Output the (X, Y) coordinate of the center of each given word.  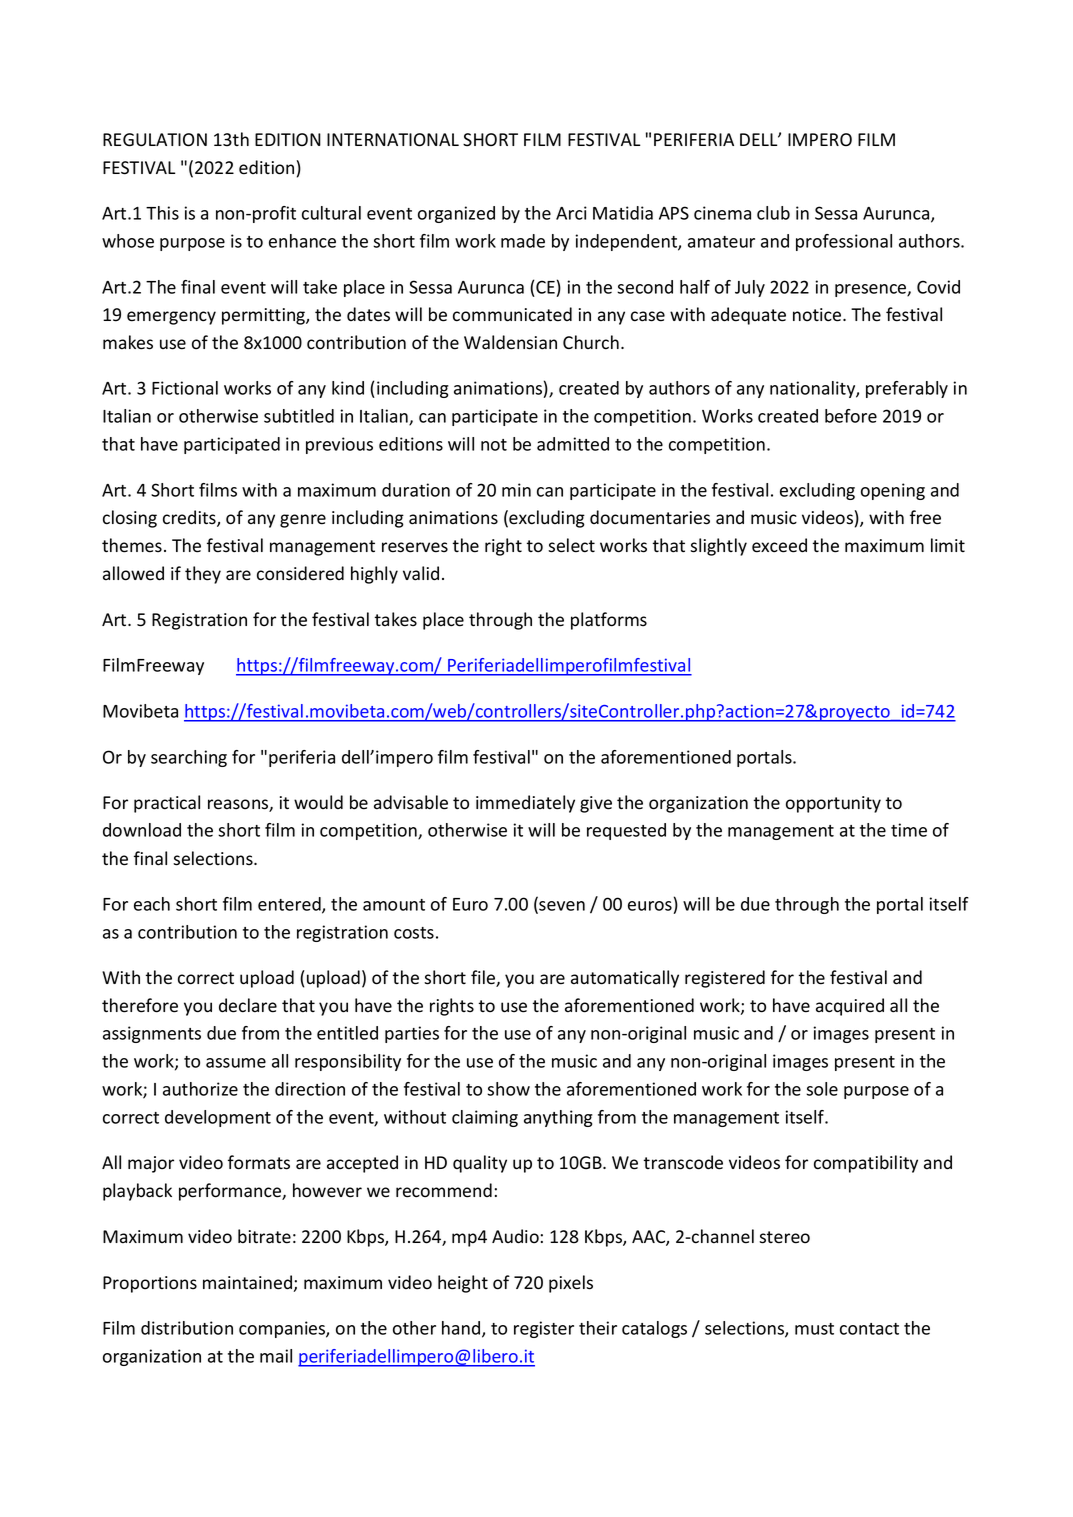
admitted (573, 444)
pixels (571, 1284)
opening (893, 491)
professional (844, 242)
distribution (187, 1328)
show (508, 1089)
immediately (525, 804)
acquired (850, 1007)
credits (190, 518)
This (162, 213)
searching (189, 758)
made (523, 241)
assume (236, 1063)
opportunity (833, 804)
